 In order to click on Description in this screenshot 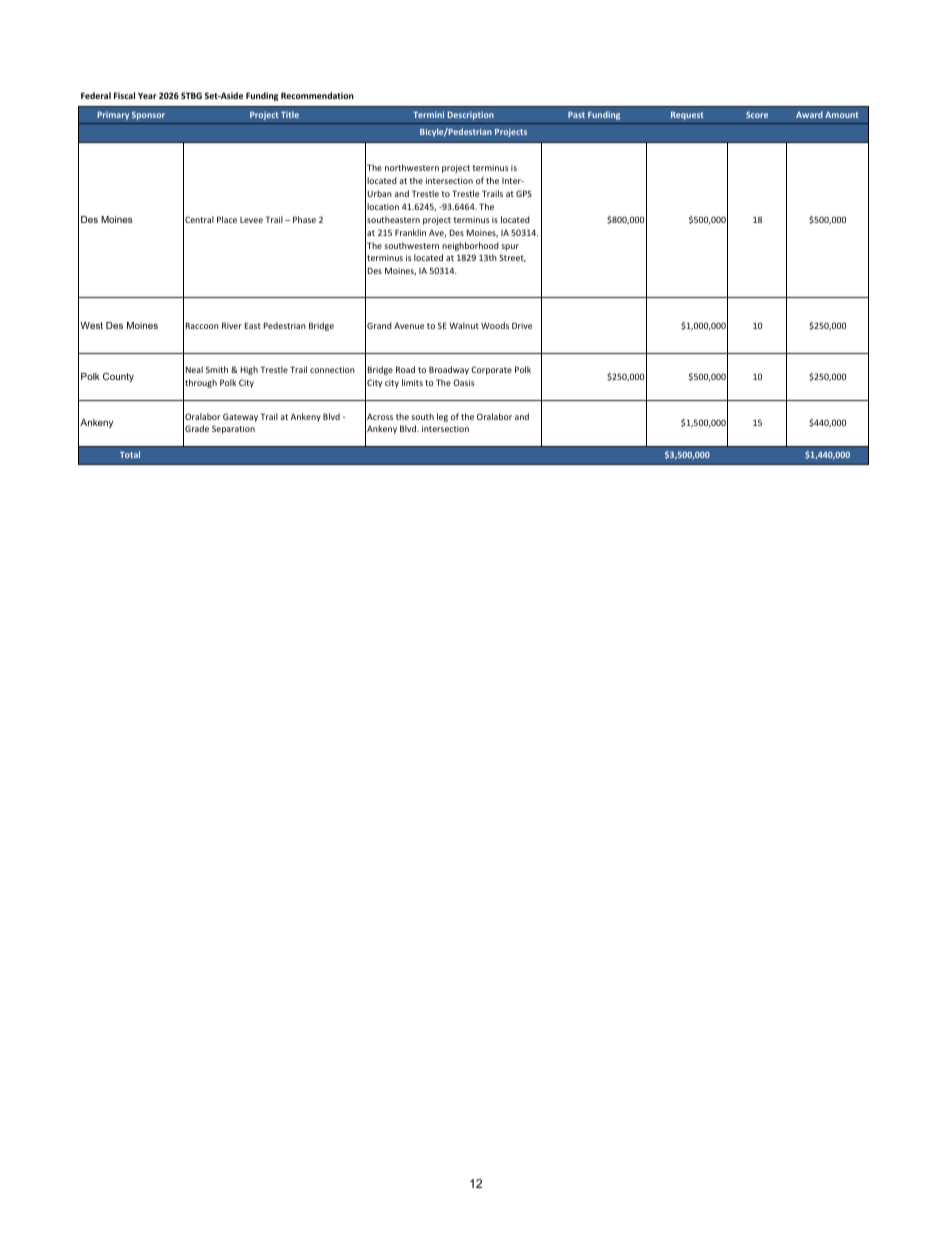, I will do `click(470, 115)`.
